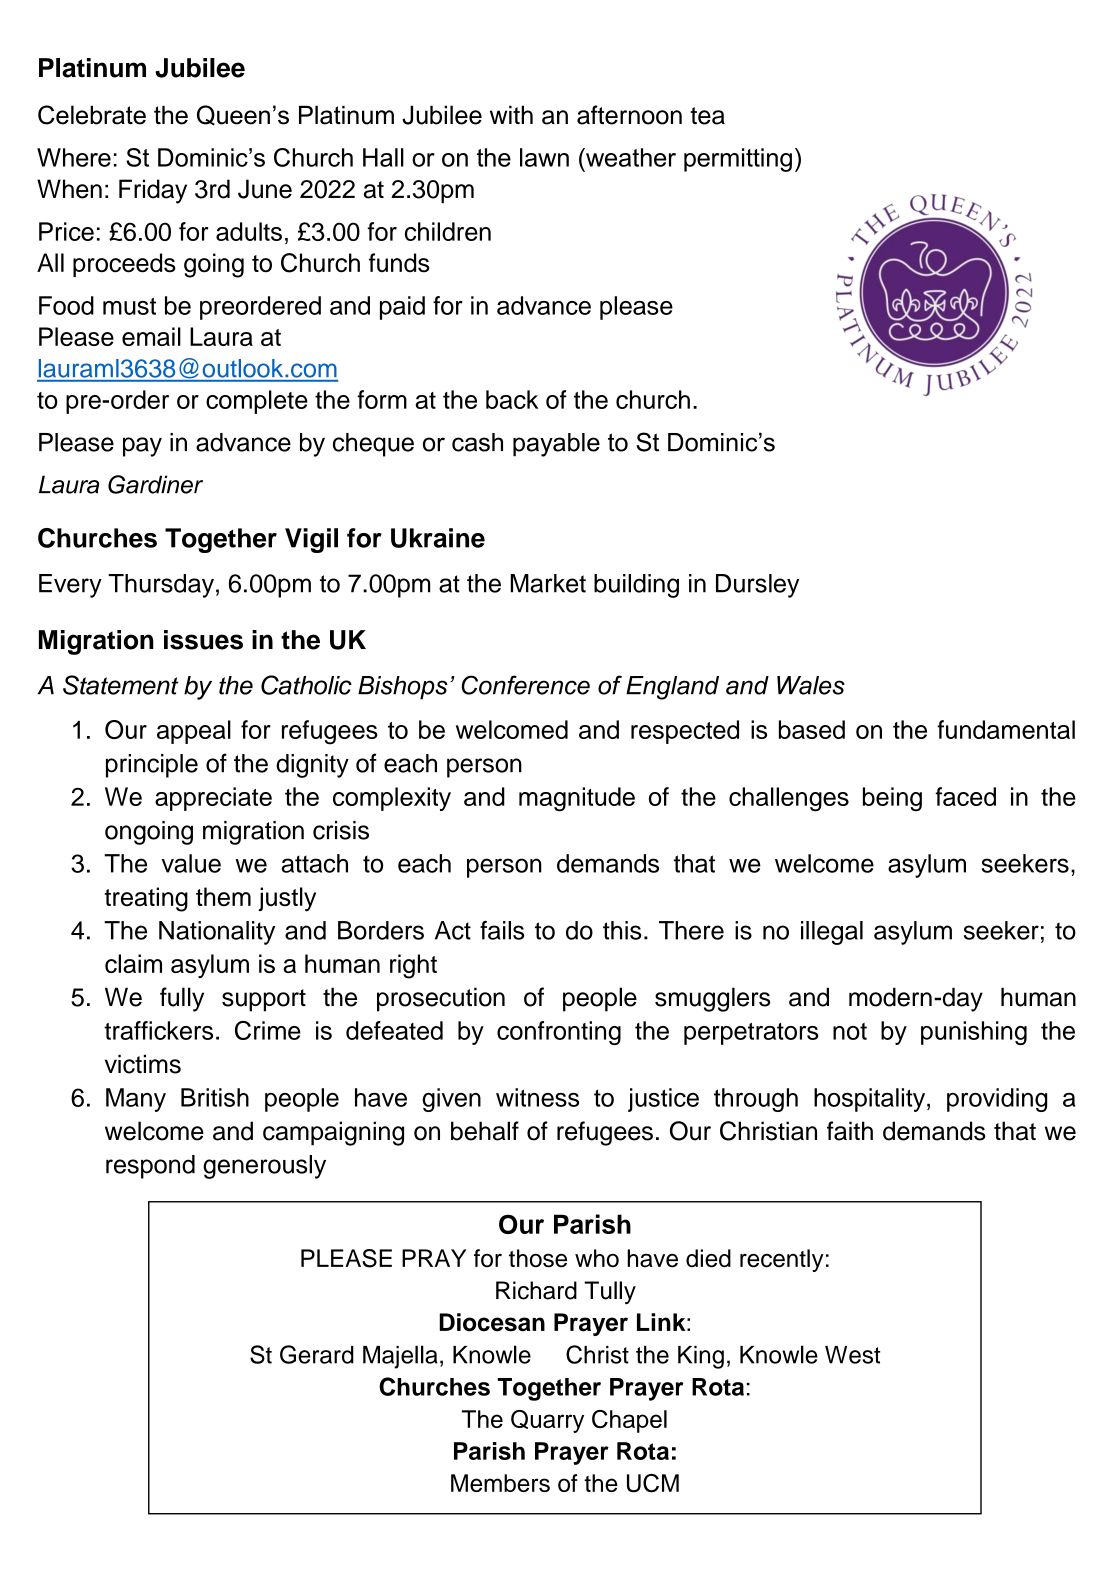 The height and width of the image is (1576, 1114). Describe the element at coordinates (757, 586) in the image. I see `Dursley` at that location.
